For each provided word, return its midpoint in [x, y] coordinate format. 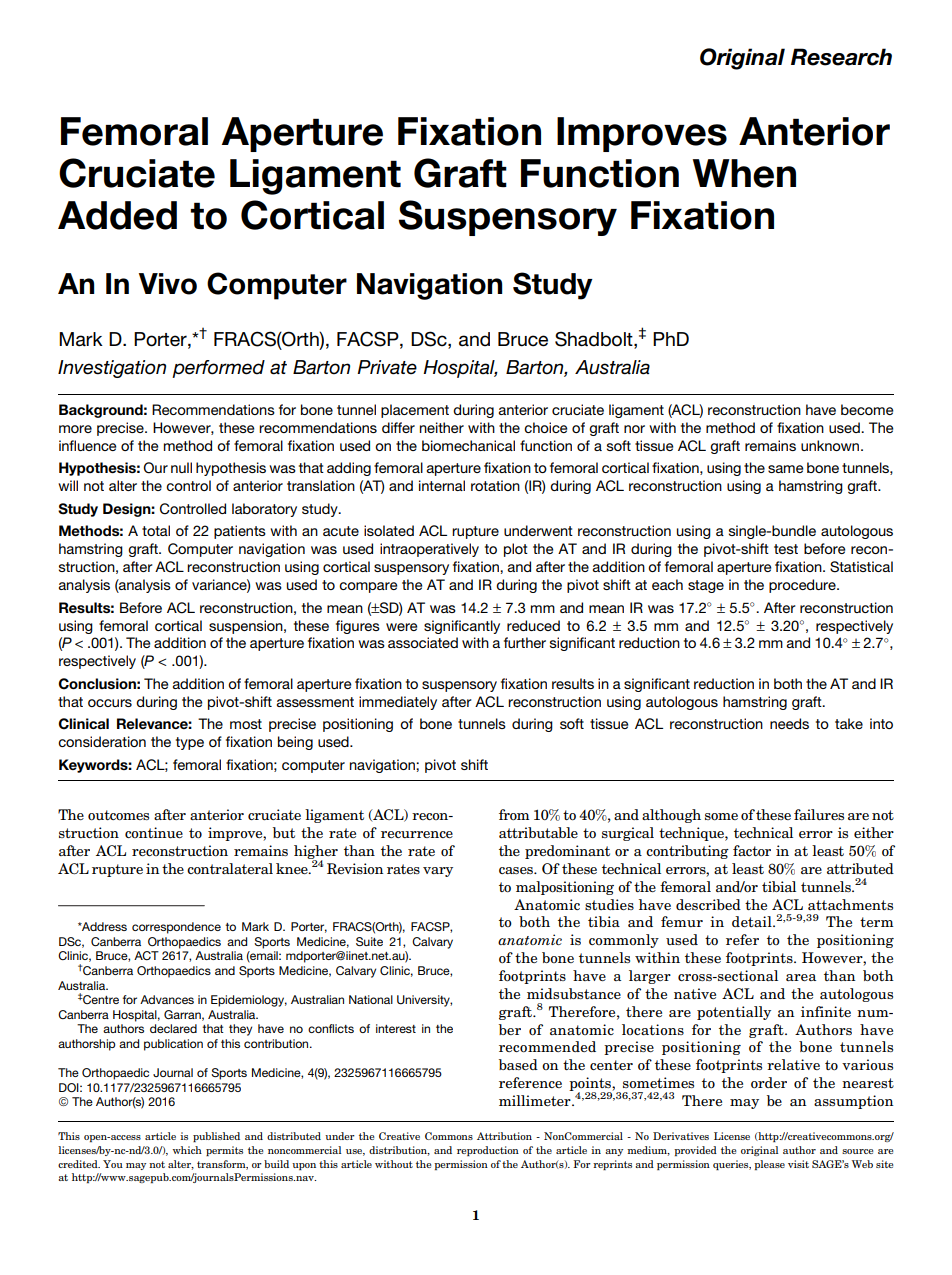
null [181, 467]
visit [798, 1164]
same [786, 469]
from [514, 814]
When [744, 173]
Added [117, 215]
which [187, 1150]
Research [841, 57]
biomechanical [468, 445]
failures [819, 814]
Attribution [504, 1136]
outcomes [118, 815]
